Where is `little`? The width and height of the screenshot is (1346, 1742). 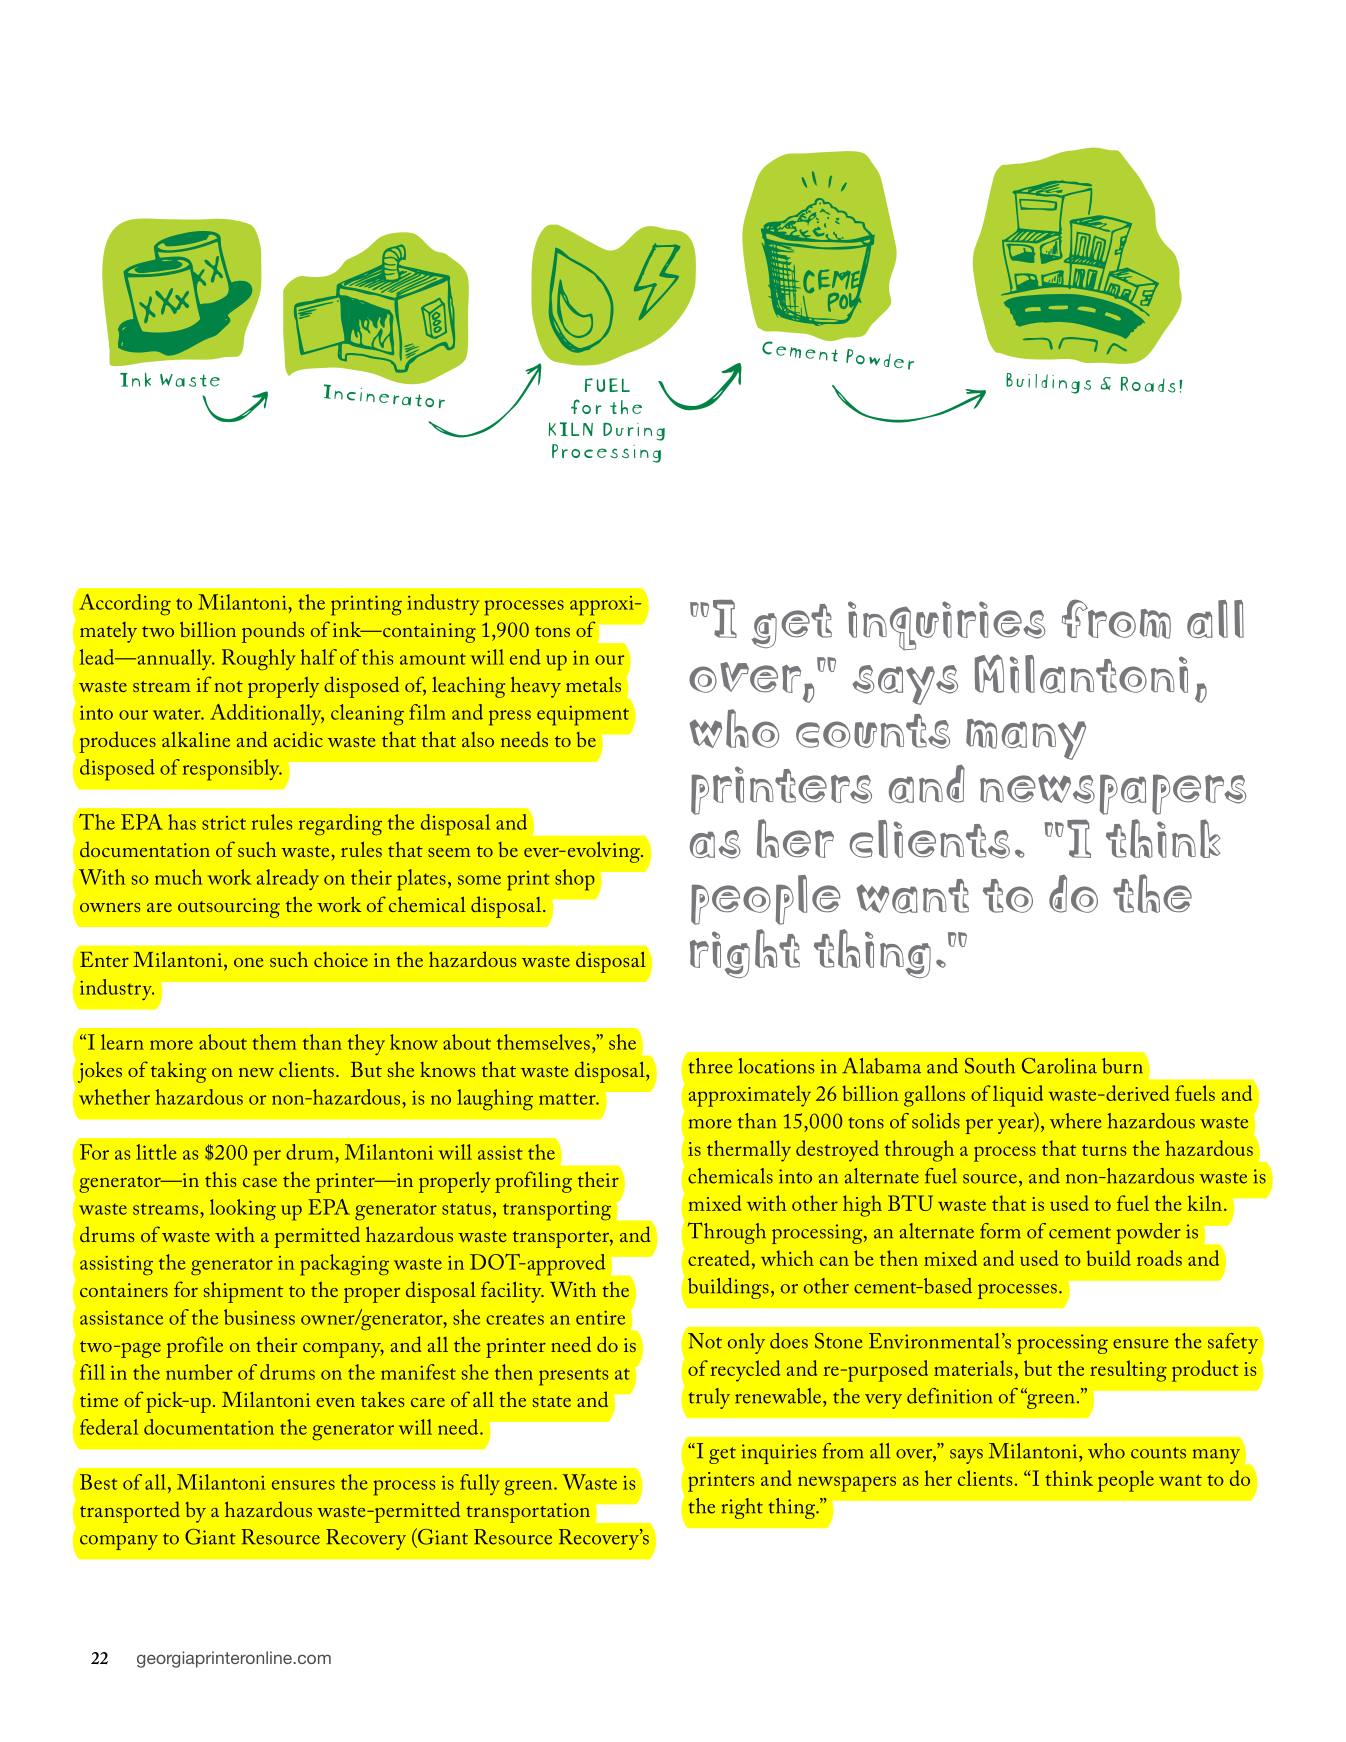
little is located at coordinates (156, 1152).
